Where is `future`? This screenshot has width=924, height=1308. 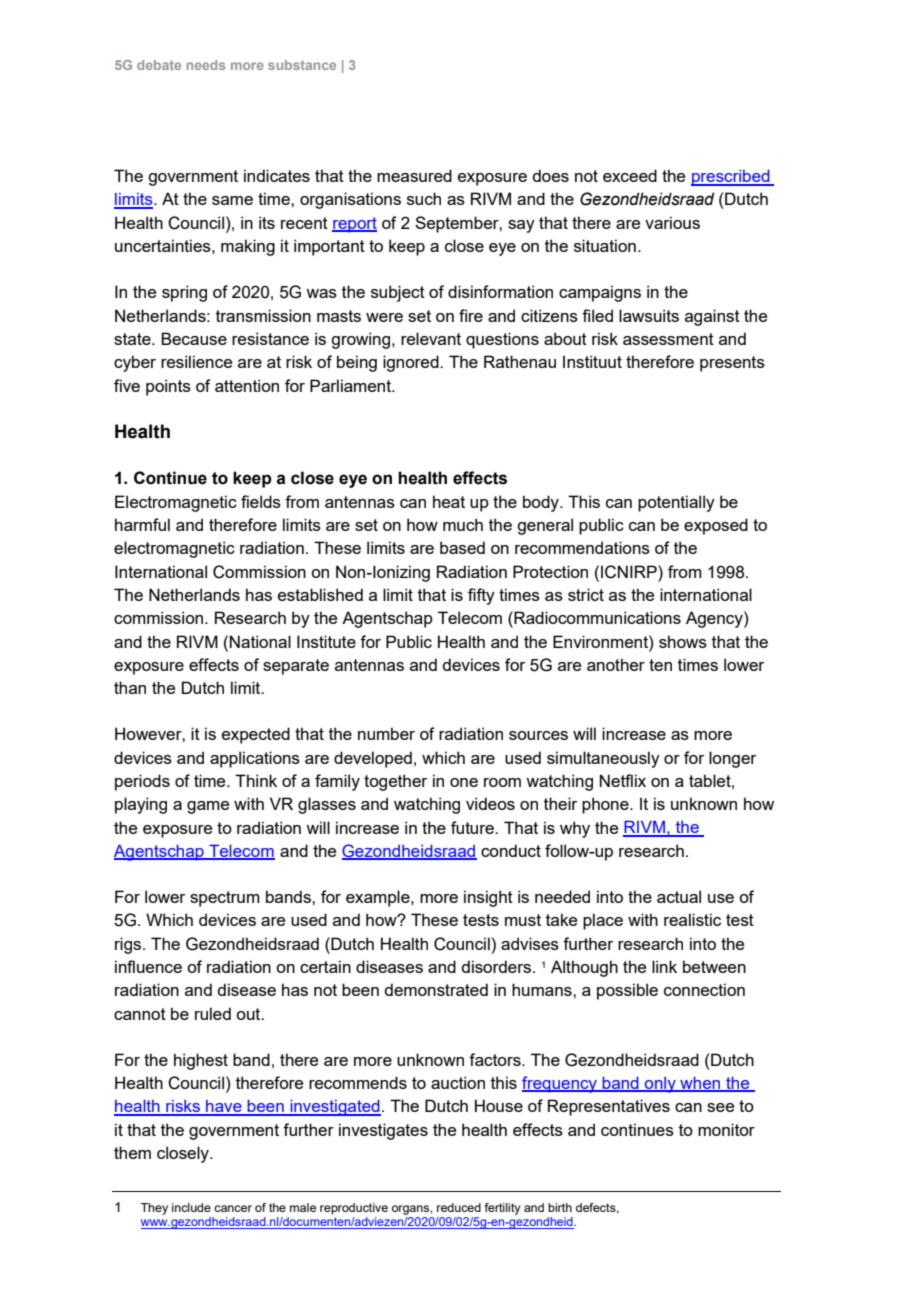
future is located at coordinates (473, 827).
